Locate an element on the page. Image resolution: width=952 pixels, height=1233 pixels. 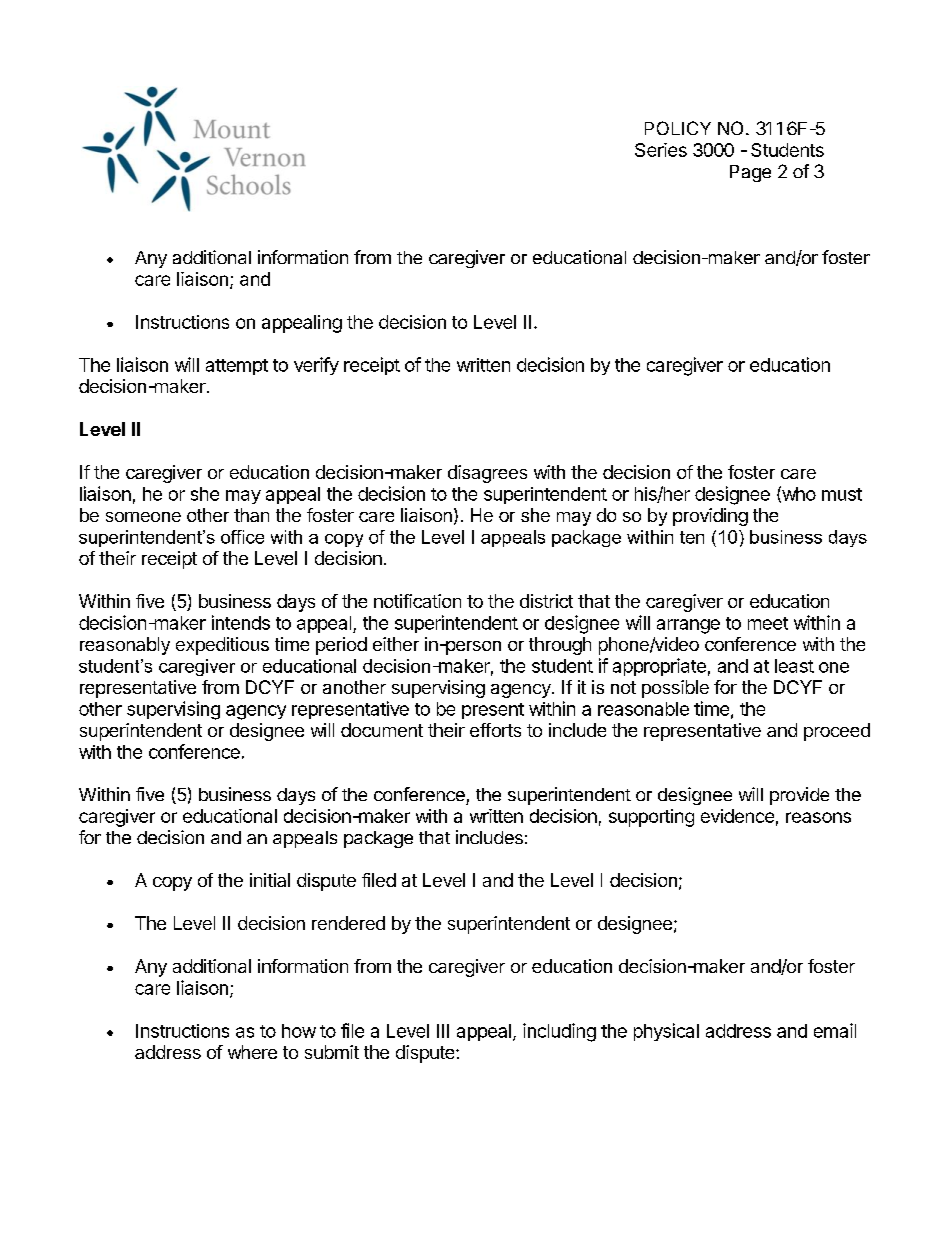
intends is located at coordinates (241, 622).
